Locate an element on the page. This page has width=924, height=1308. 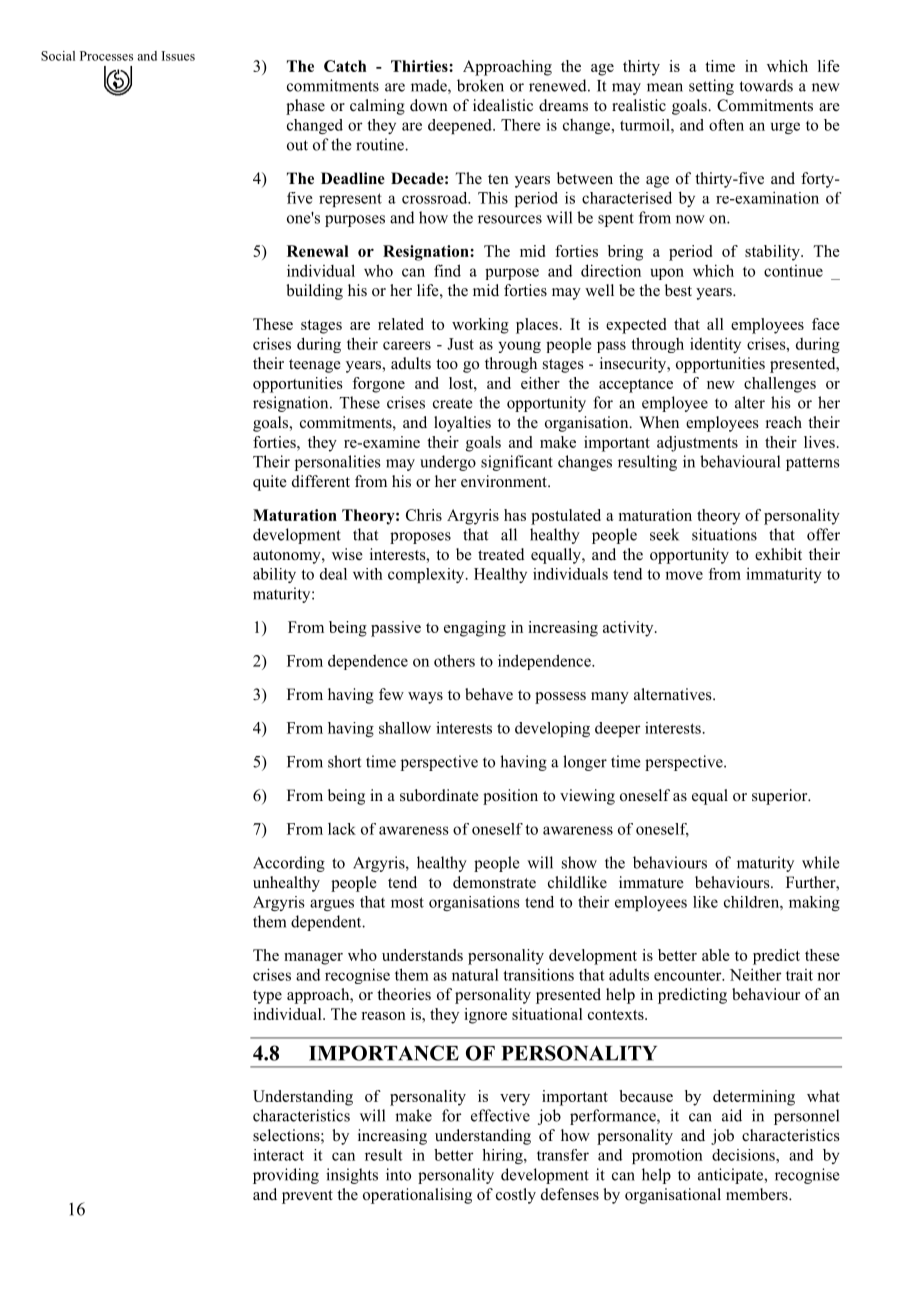
undergo is located at coordinates (448, 463).
